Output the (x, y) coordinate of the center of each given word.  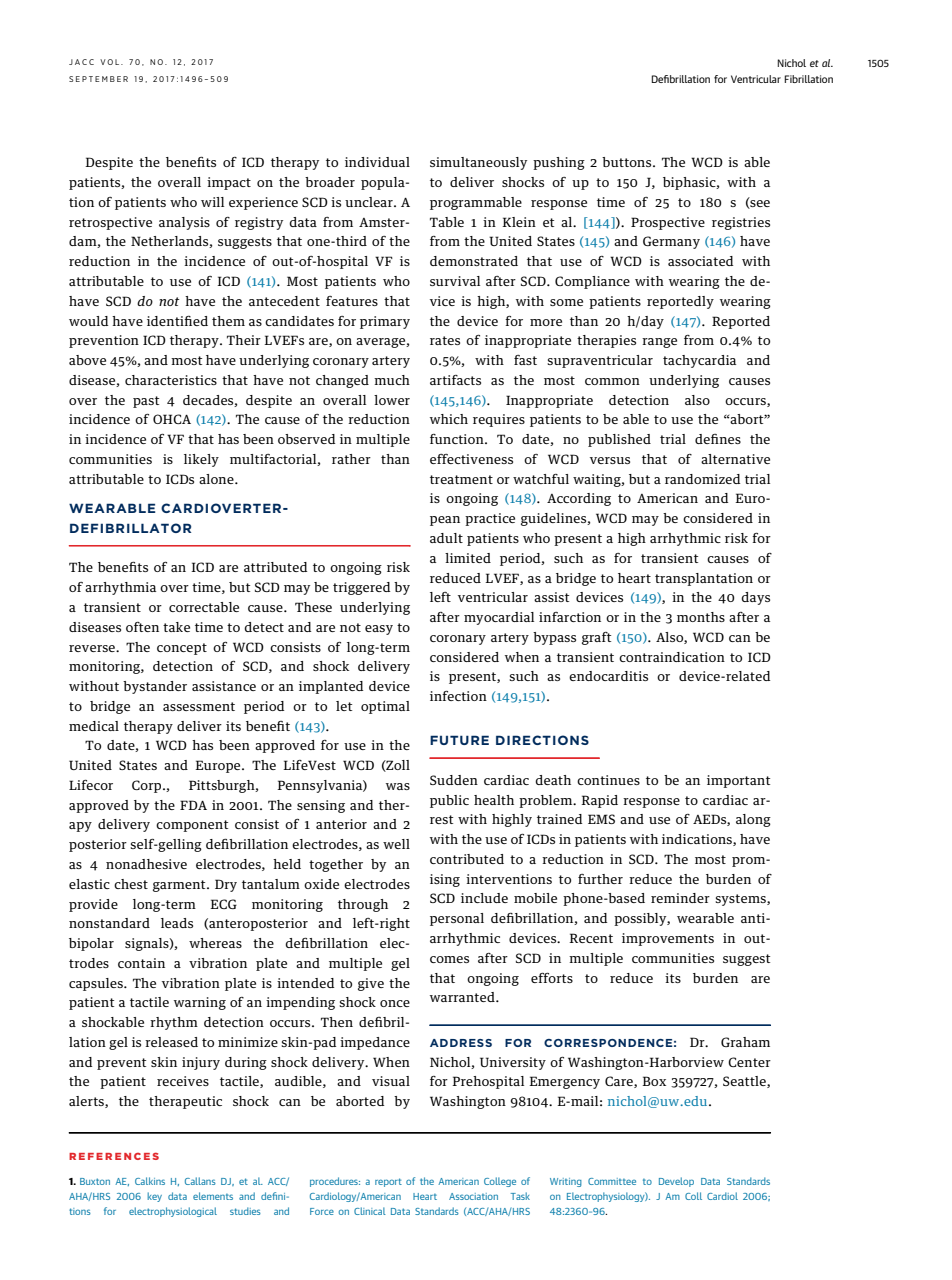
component (192, 826)
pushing (559, 163)
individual (377, 162)
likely (201, 460)
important (738, 781)
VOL (111, 62)
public (449, 801)
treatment (461, 479)
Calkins (150, 1181)
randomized (702, 479)
